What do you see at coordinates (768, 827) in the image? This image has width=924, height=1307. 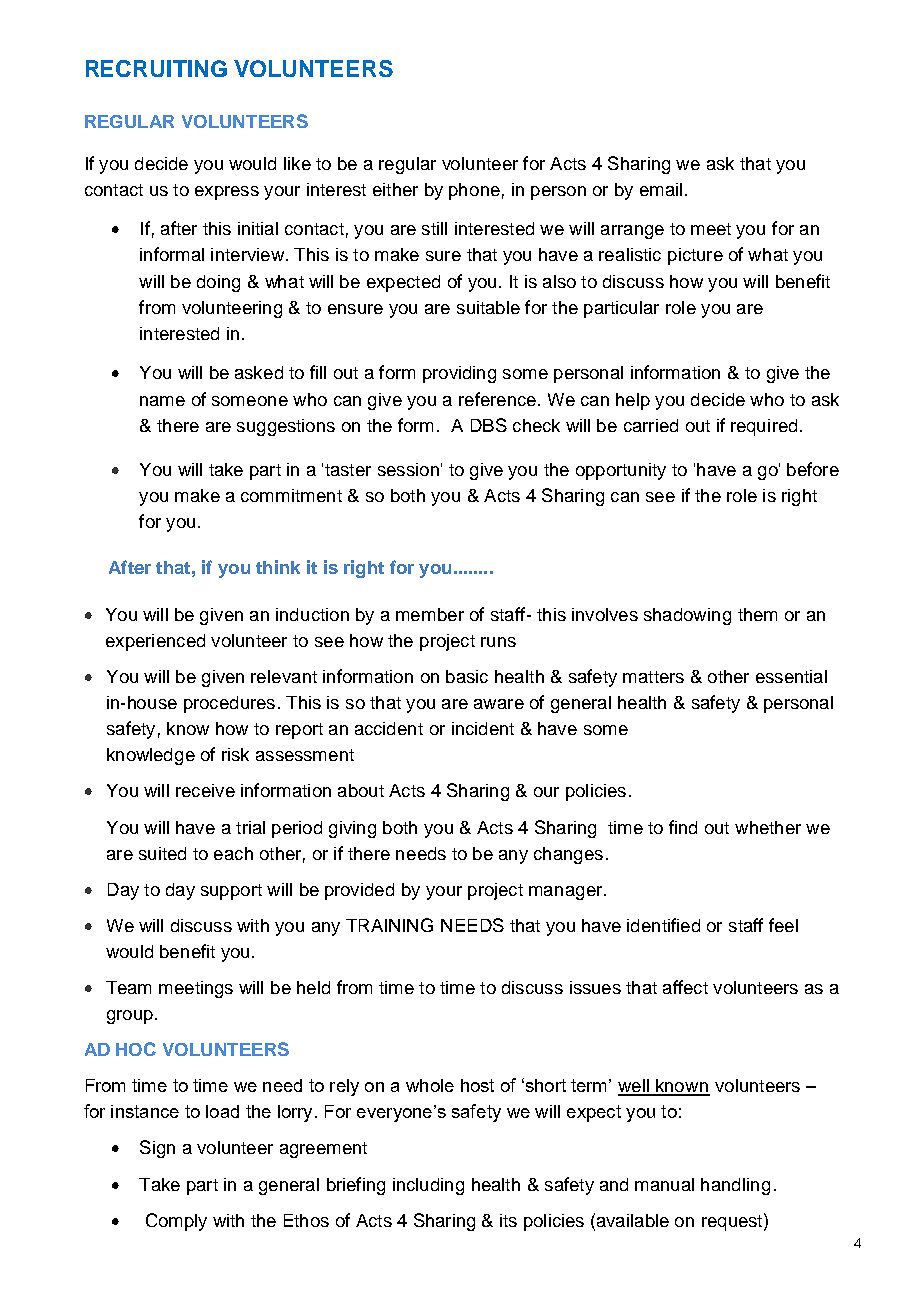 I see `whether` at bounding box center [768, 827].
